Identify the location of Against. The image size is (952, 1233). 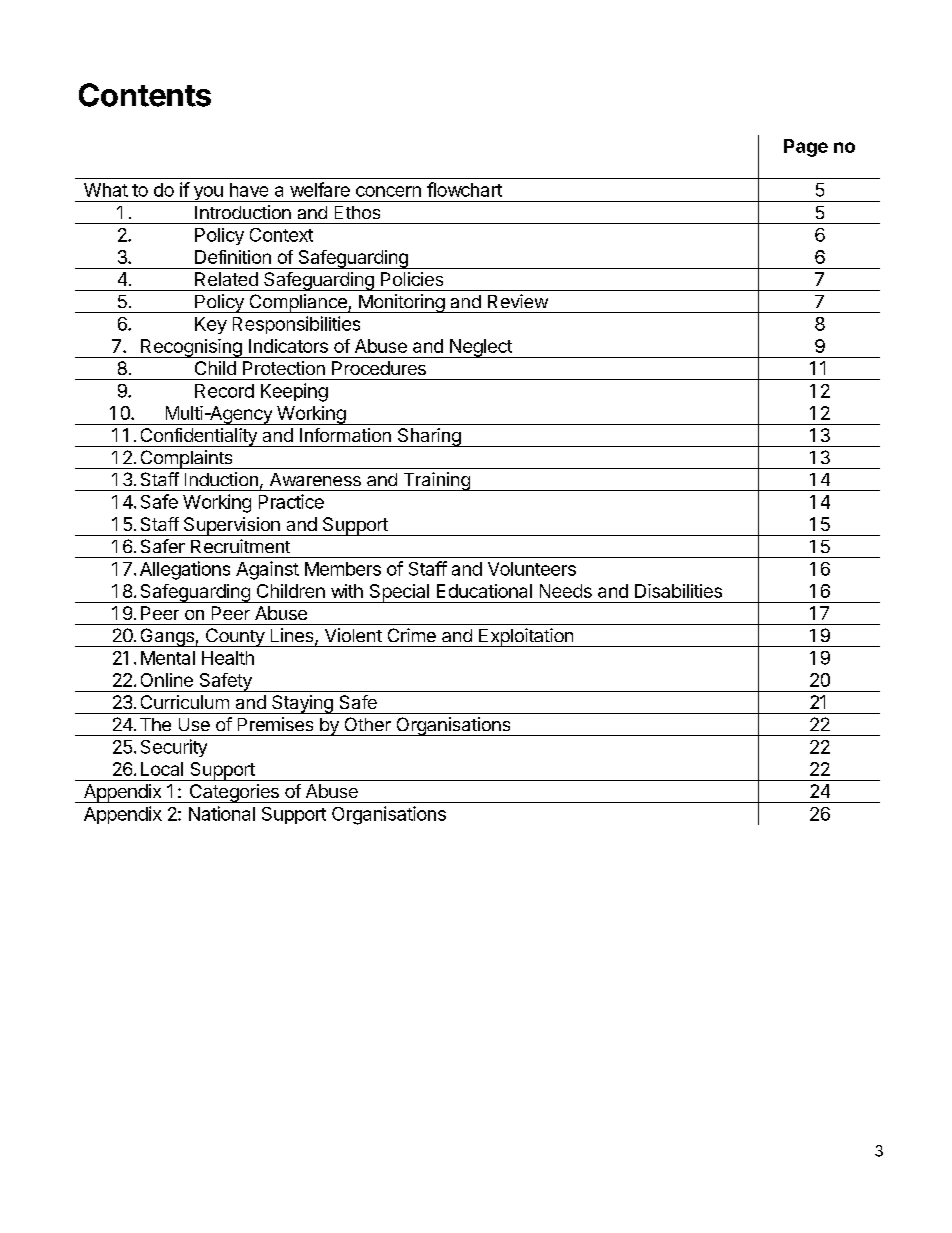
(267, 570).
